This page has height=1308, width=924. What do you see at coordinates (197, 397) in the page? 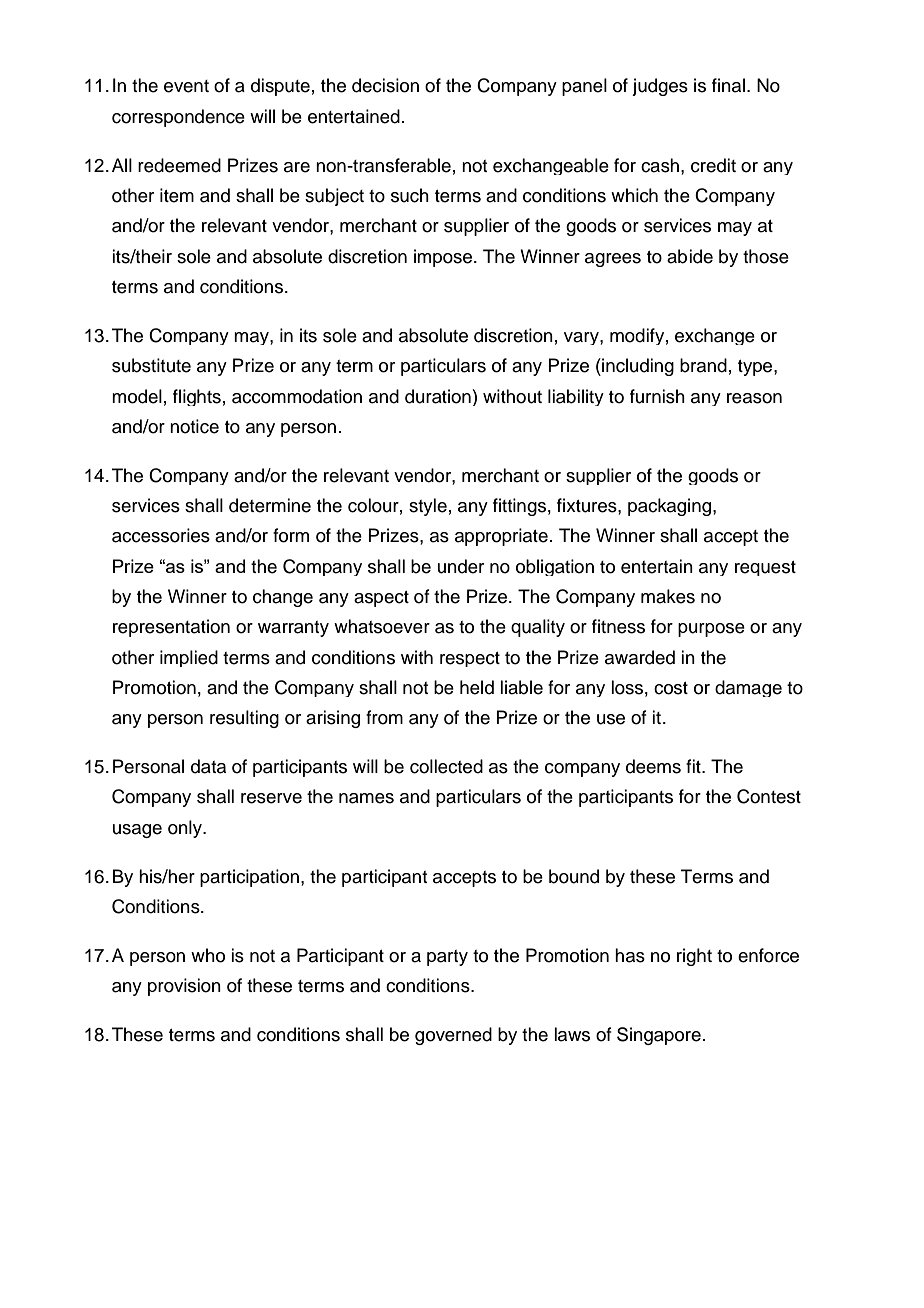
I see `flights` at bounding box center [197, 397].
